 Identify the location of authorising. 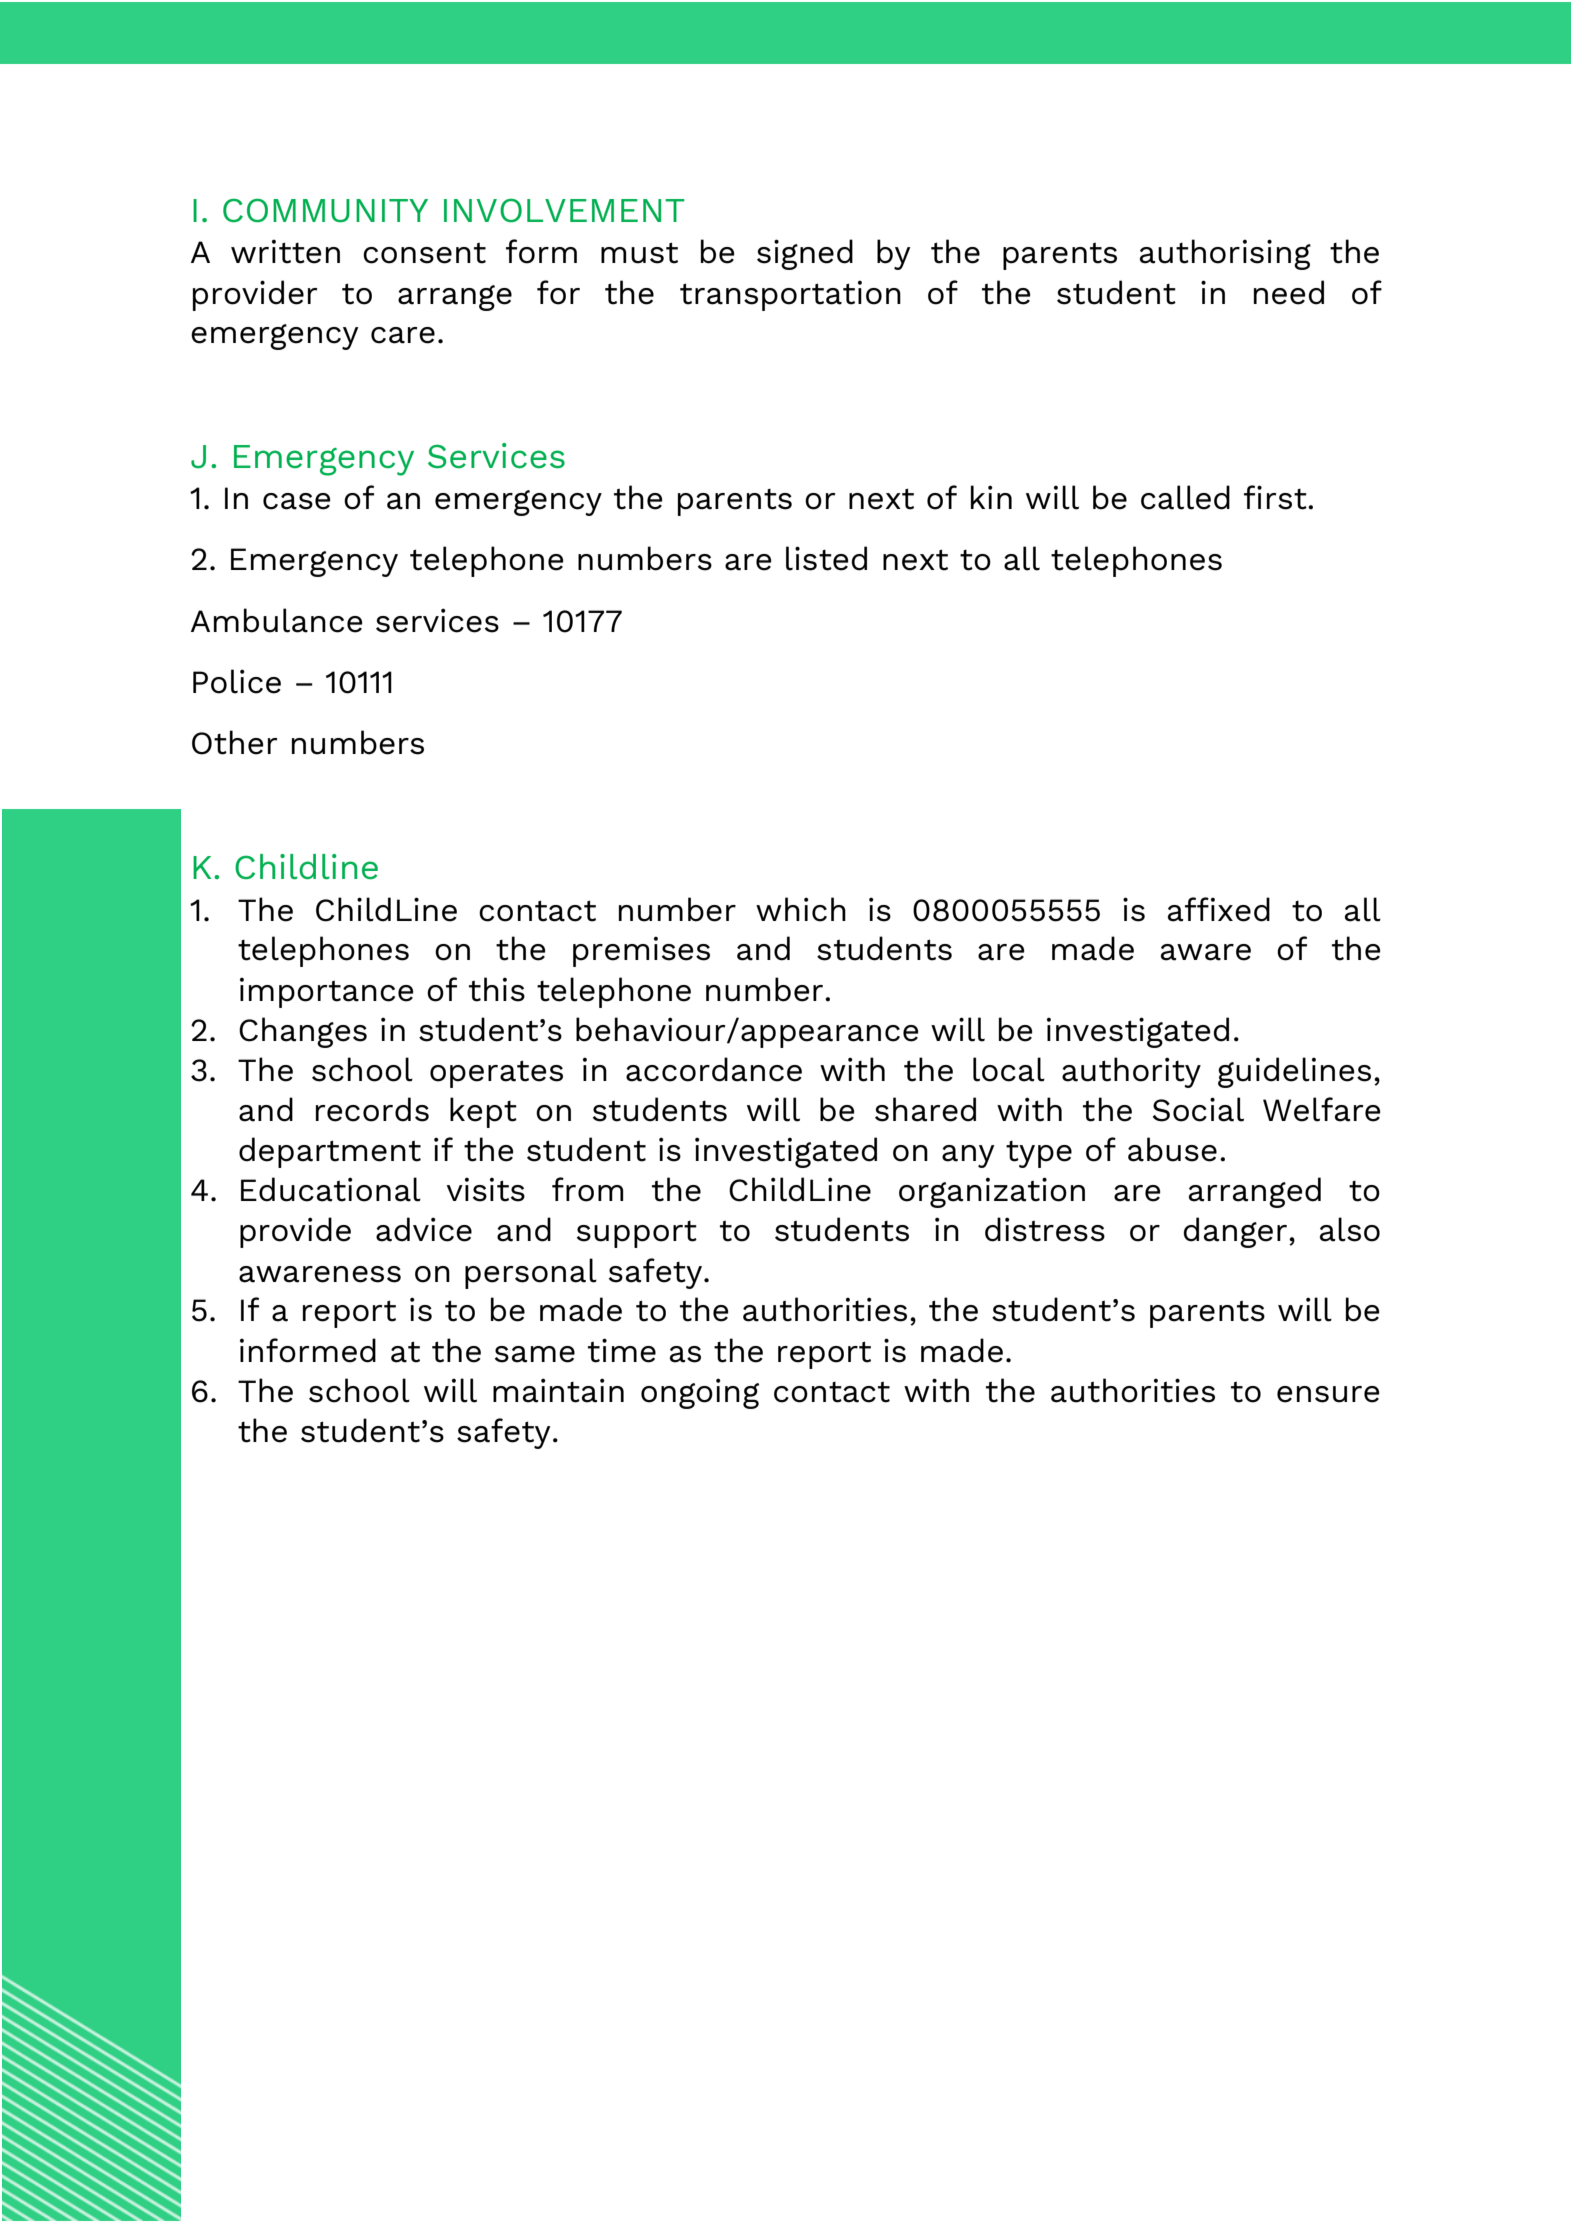
(1225, 254).
